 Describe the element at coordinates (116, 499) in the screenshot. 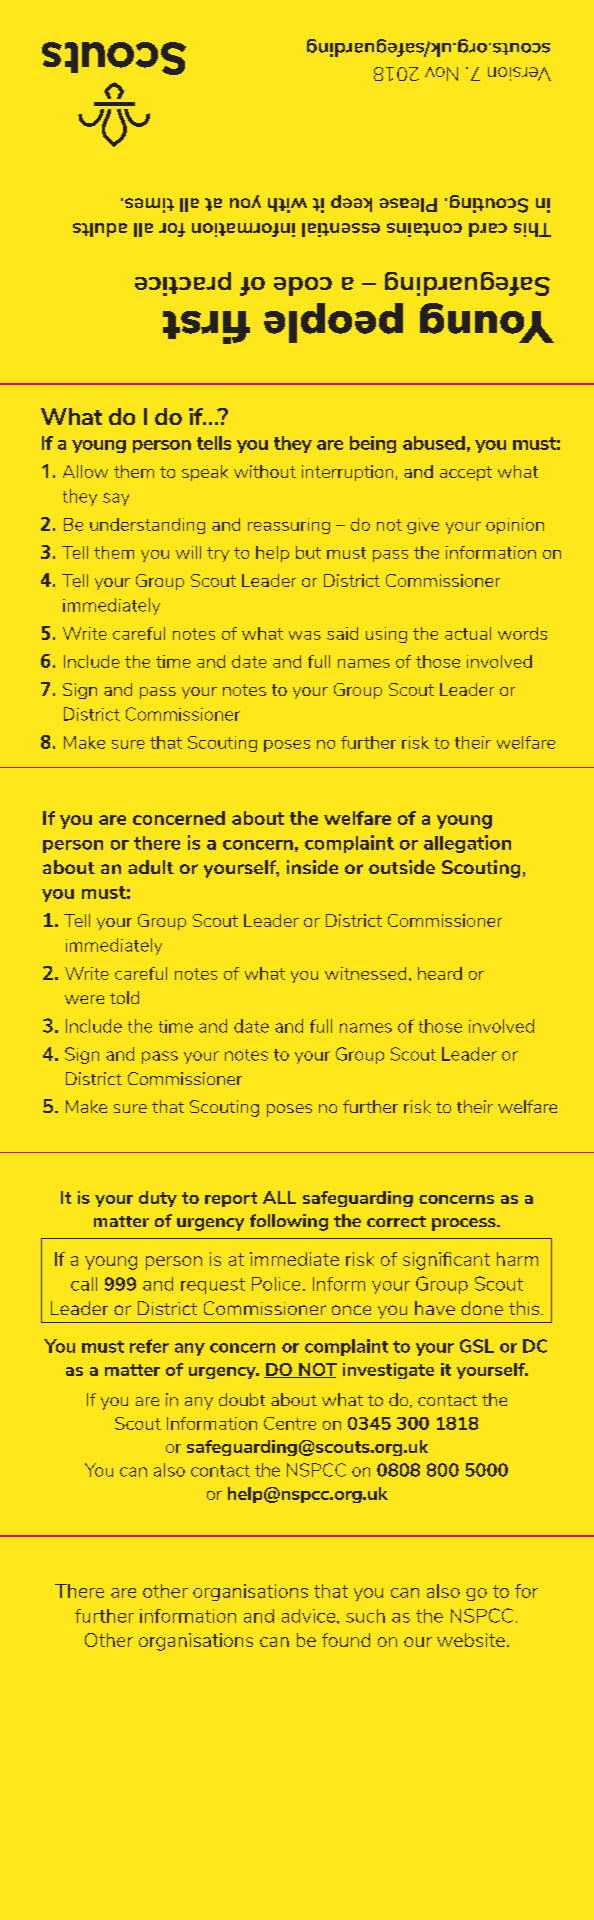

I see `say` at that location.
